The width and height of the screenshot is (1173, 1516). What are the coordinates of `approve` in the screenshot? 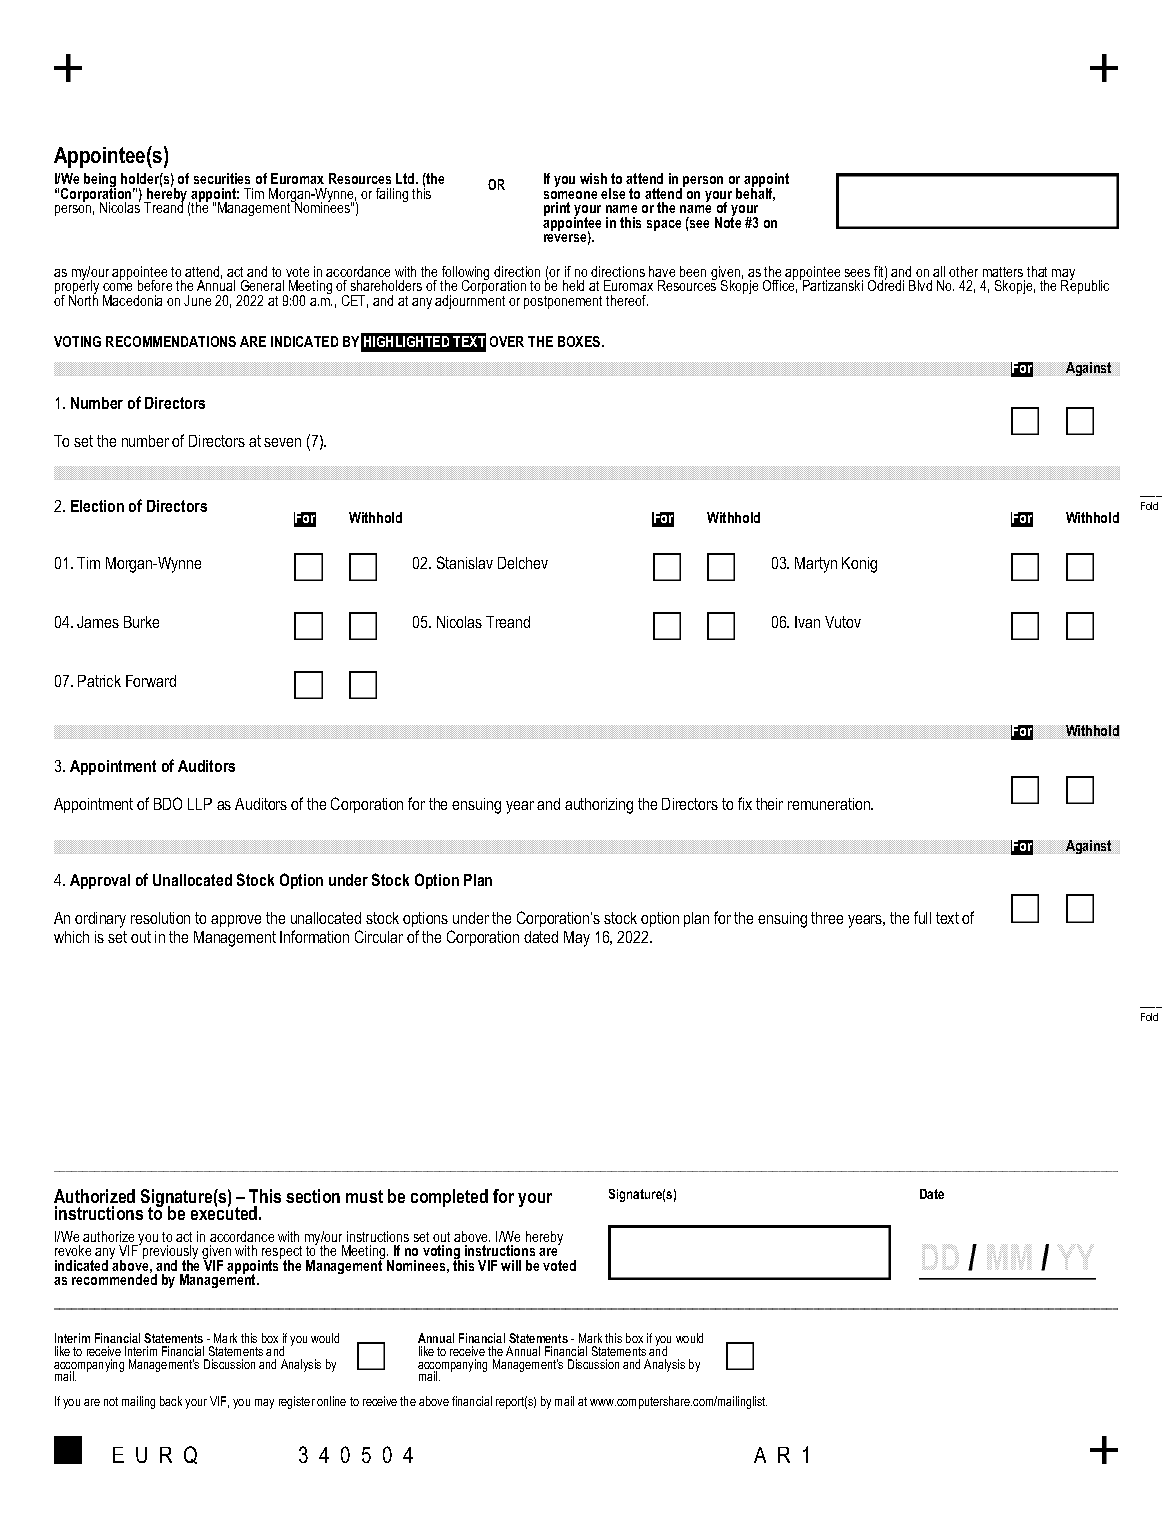 It's located at (236, 921).
